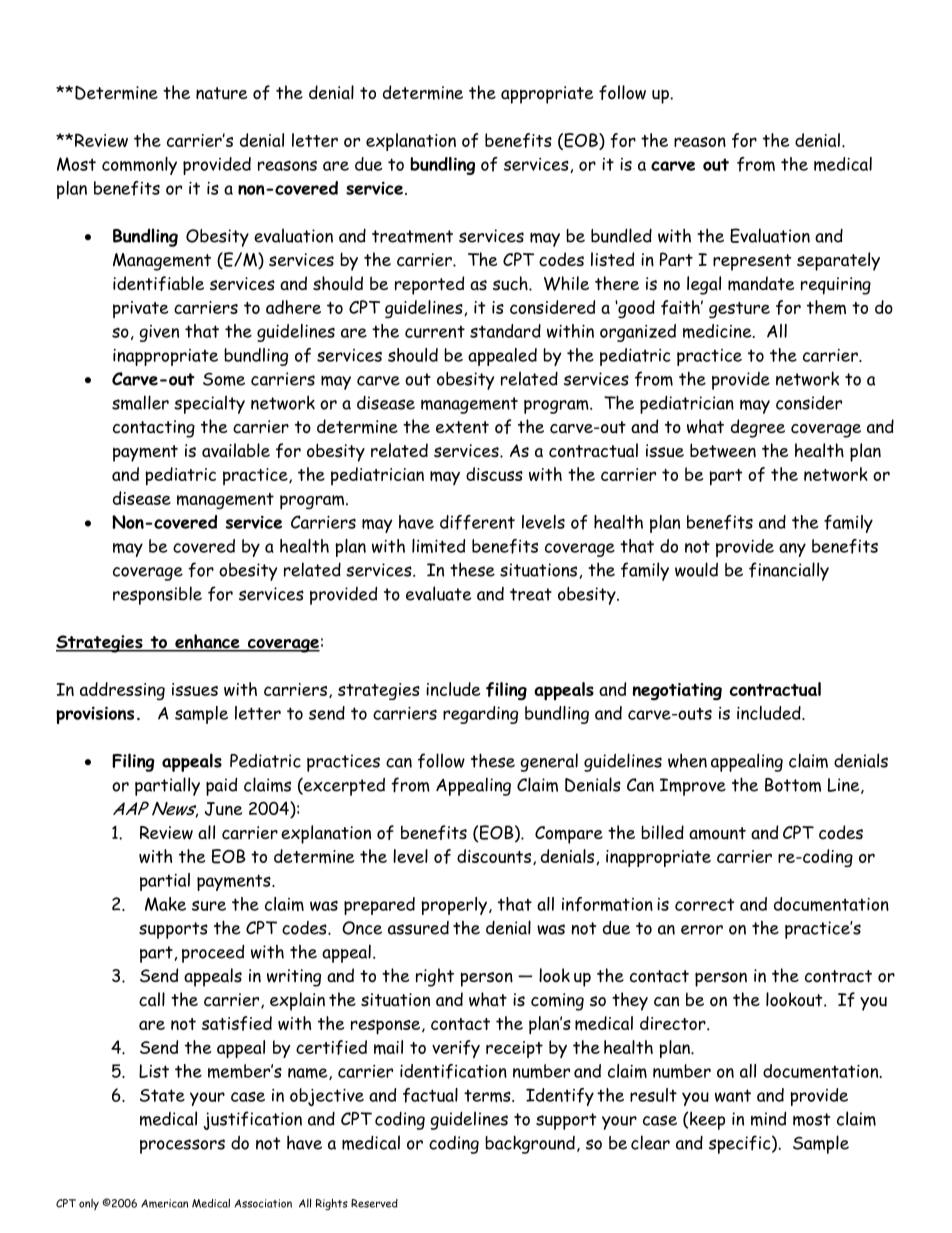 The image size is (952, 1233). I want to click on background, so click(530, 1144).
